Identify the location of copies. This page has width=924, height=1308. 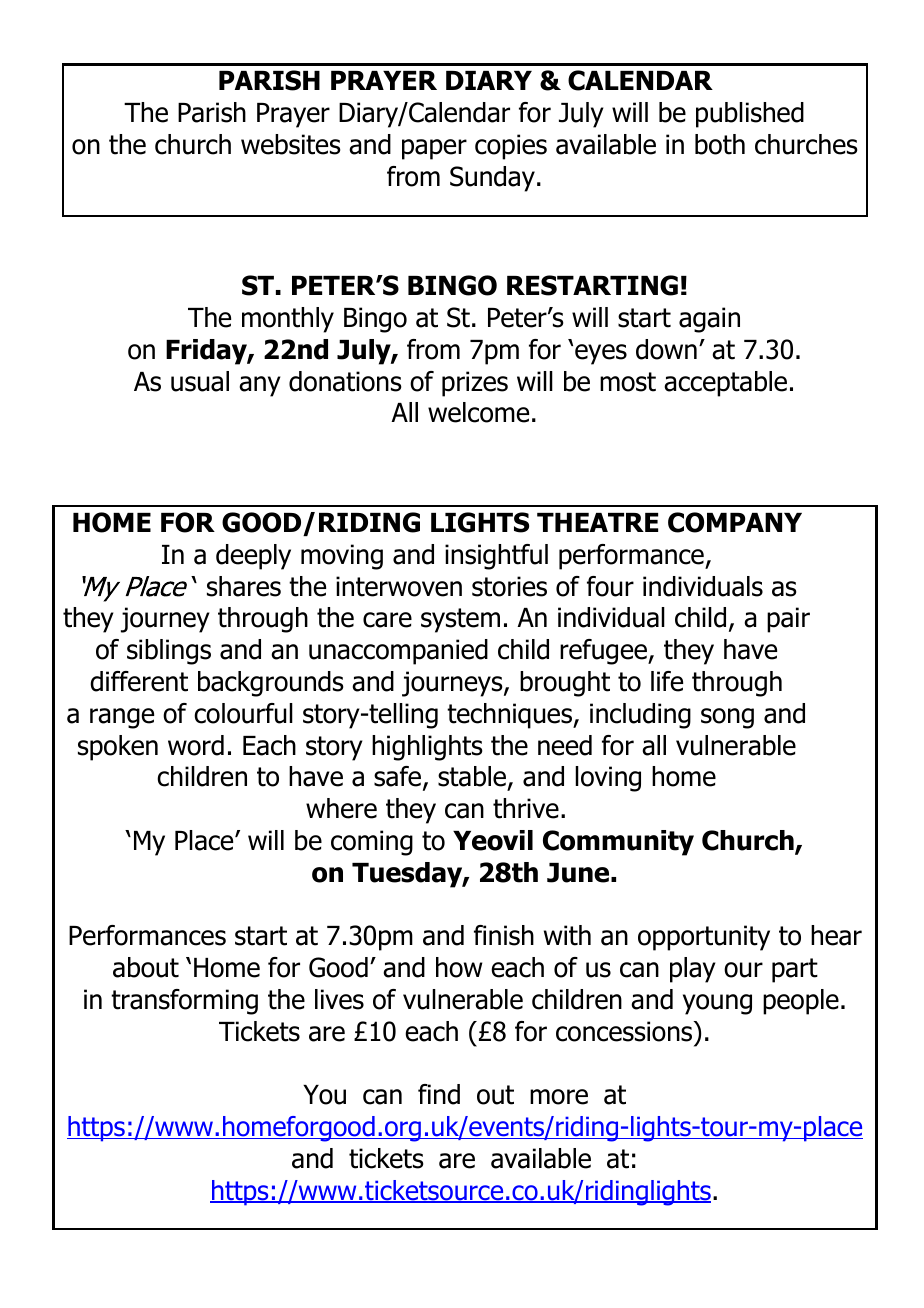
(511, 147).
